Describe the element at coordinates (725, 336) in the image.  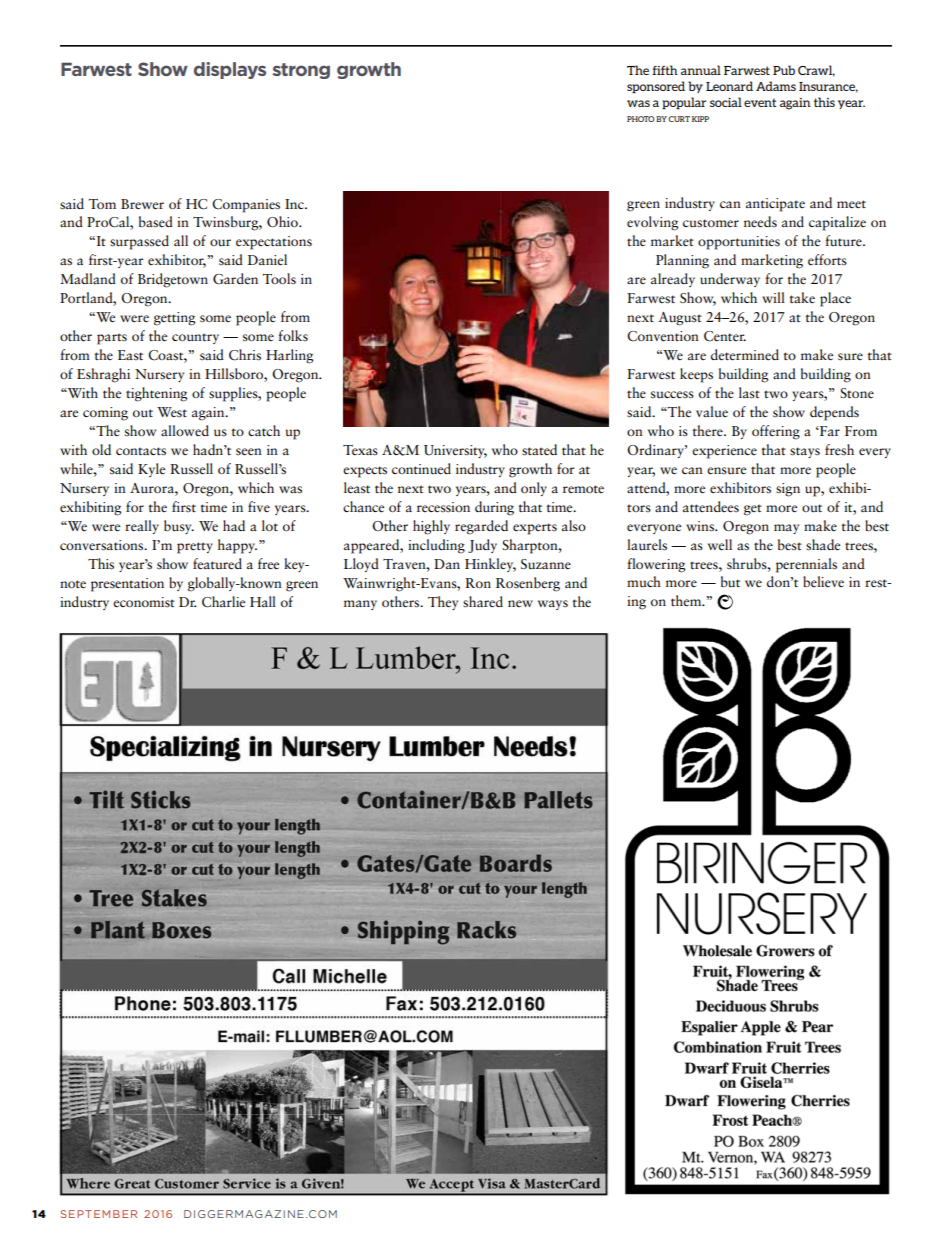
I see `Center` at that location.
